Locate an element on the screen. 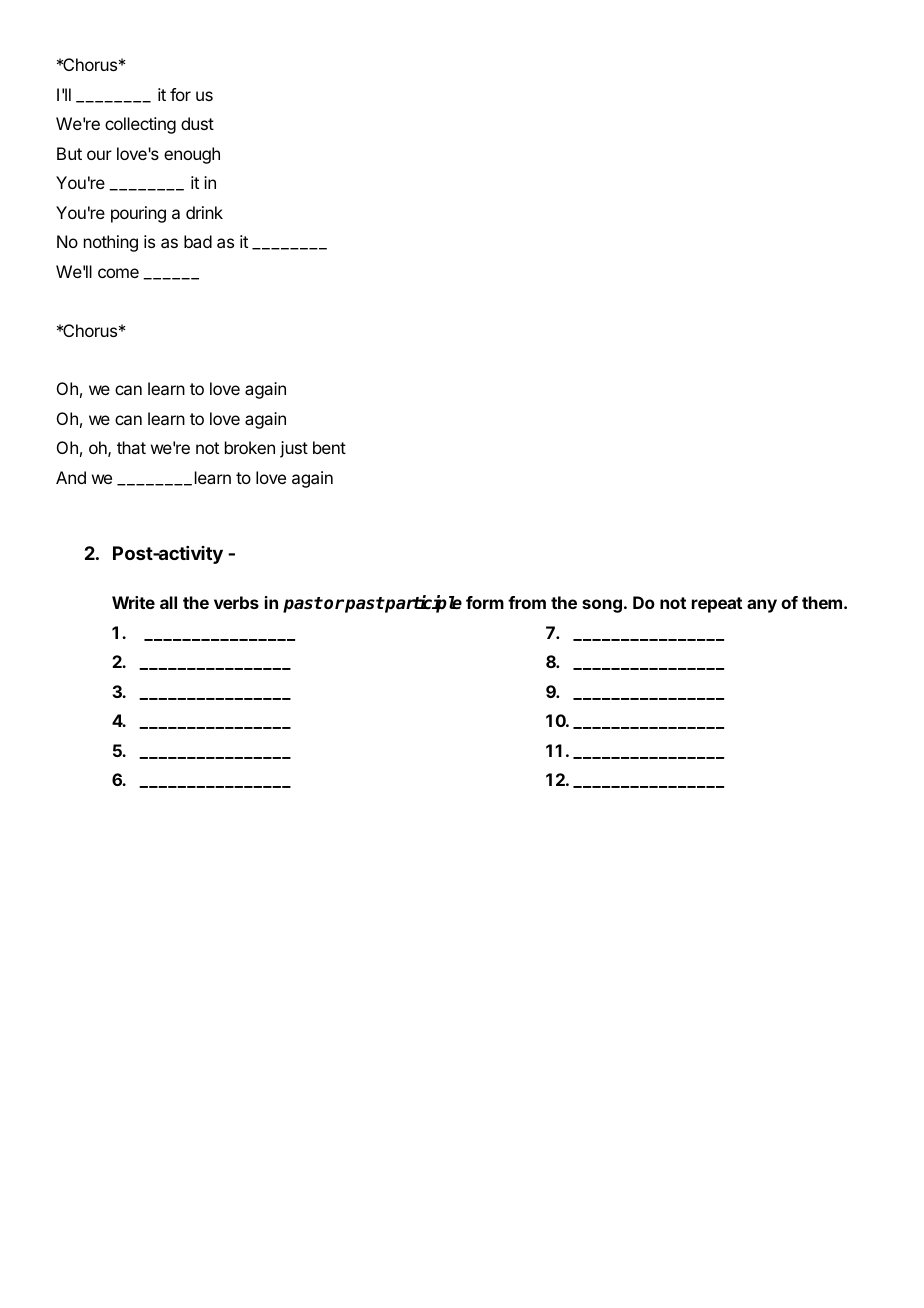 The width and height of the screenshot is (924, 1308). participle is located at coordinates (422, 604).
